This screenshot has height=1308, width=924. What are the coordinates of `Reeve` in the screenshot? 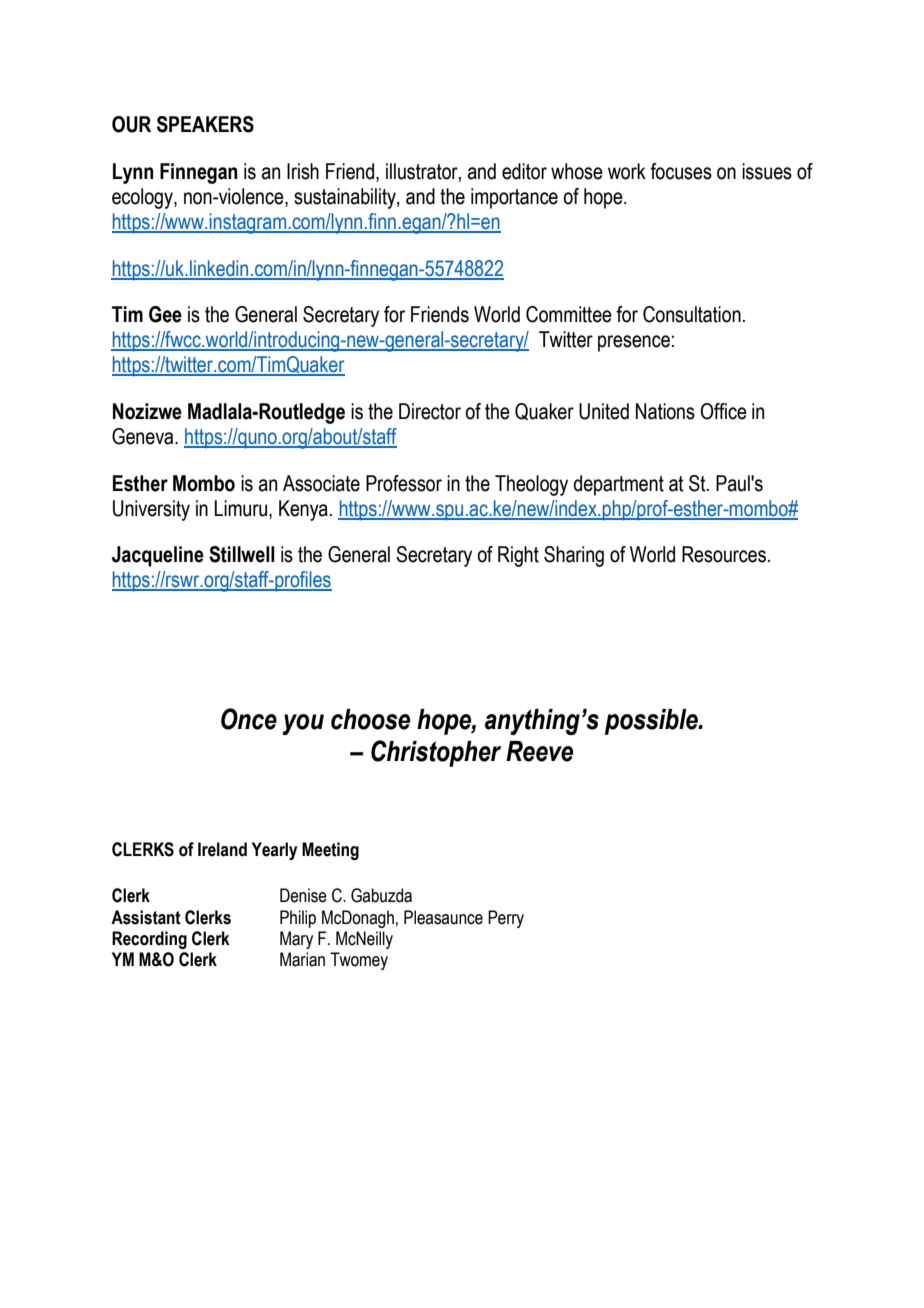 It's located at (539, 751).
